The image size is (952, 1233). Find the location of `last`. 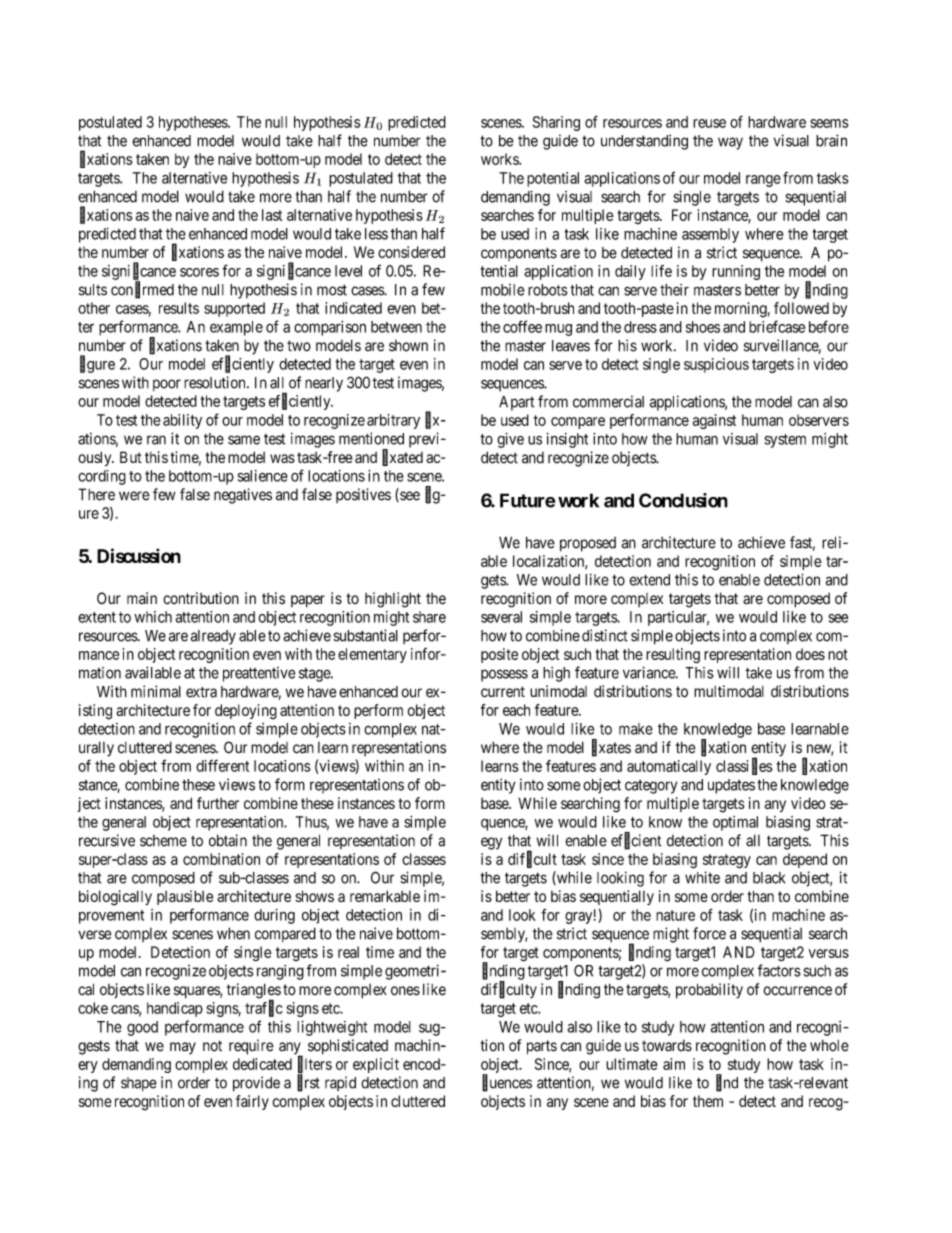

last is located at coordinates (272, 215).
